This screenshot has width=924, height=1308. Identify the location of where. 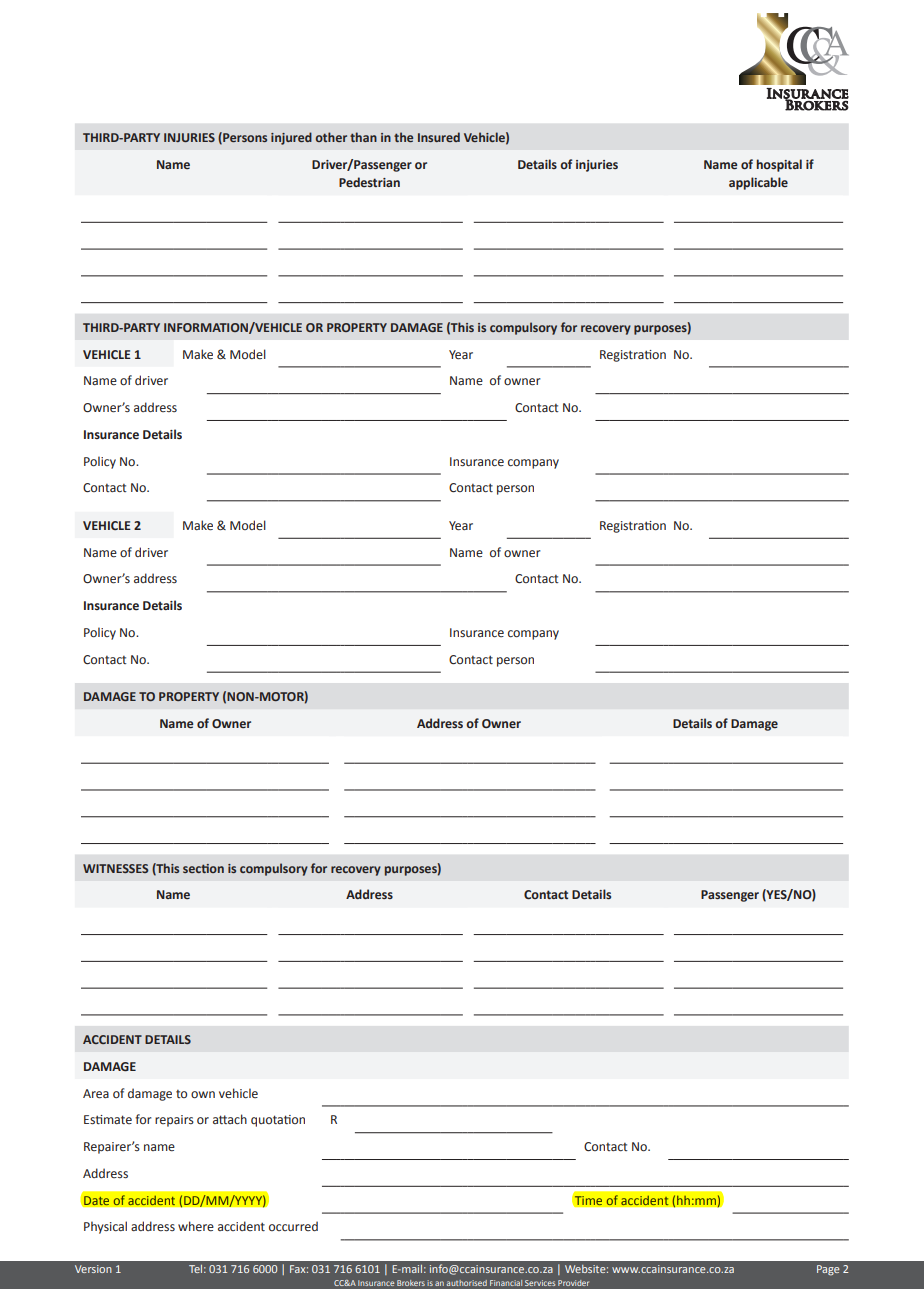
(196, 1226).
